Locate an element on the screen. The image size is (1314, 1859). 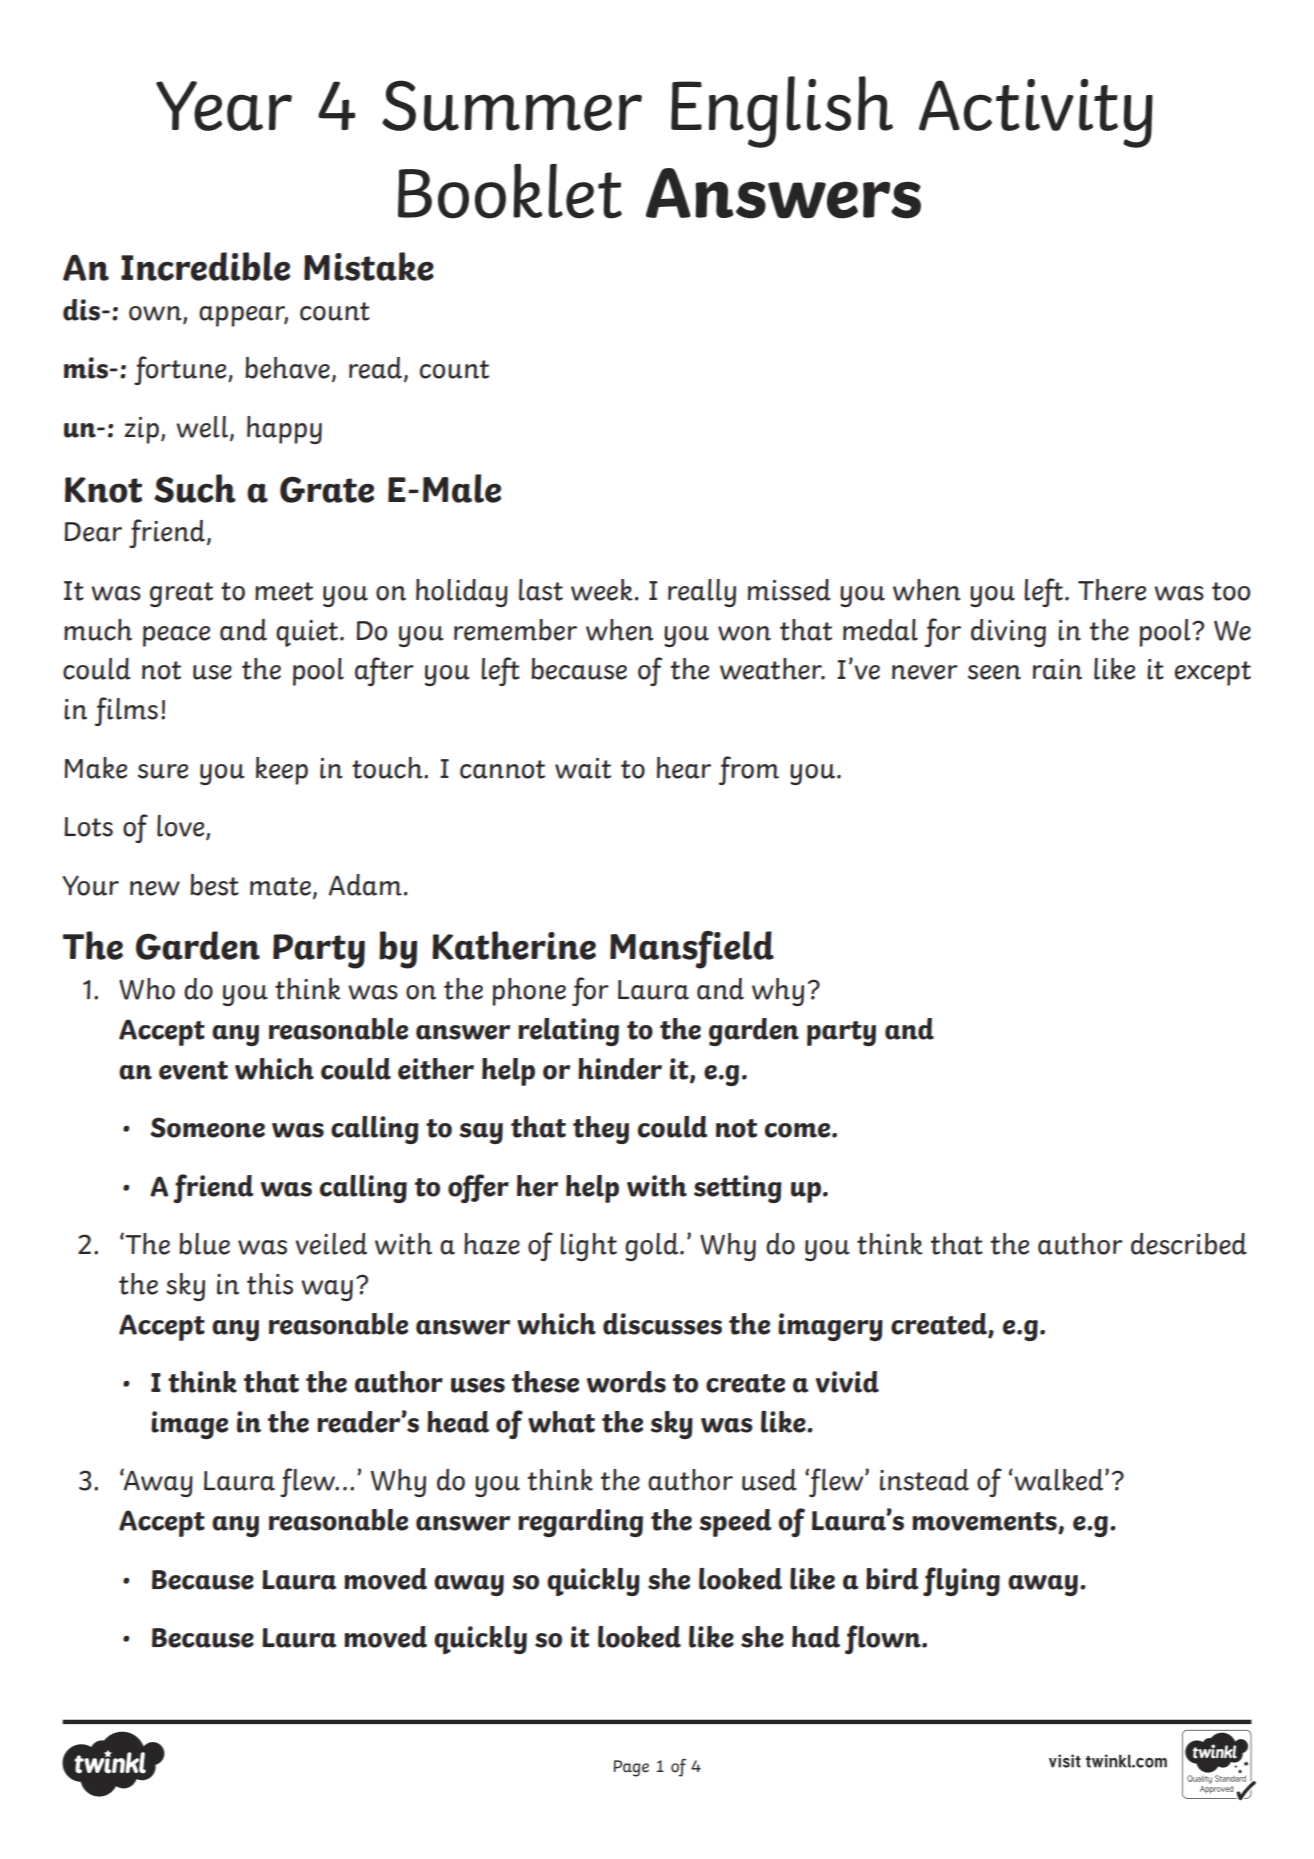
quiet is located at coordinates (308, 633).
